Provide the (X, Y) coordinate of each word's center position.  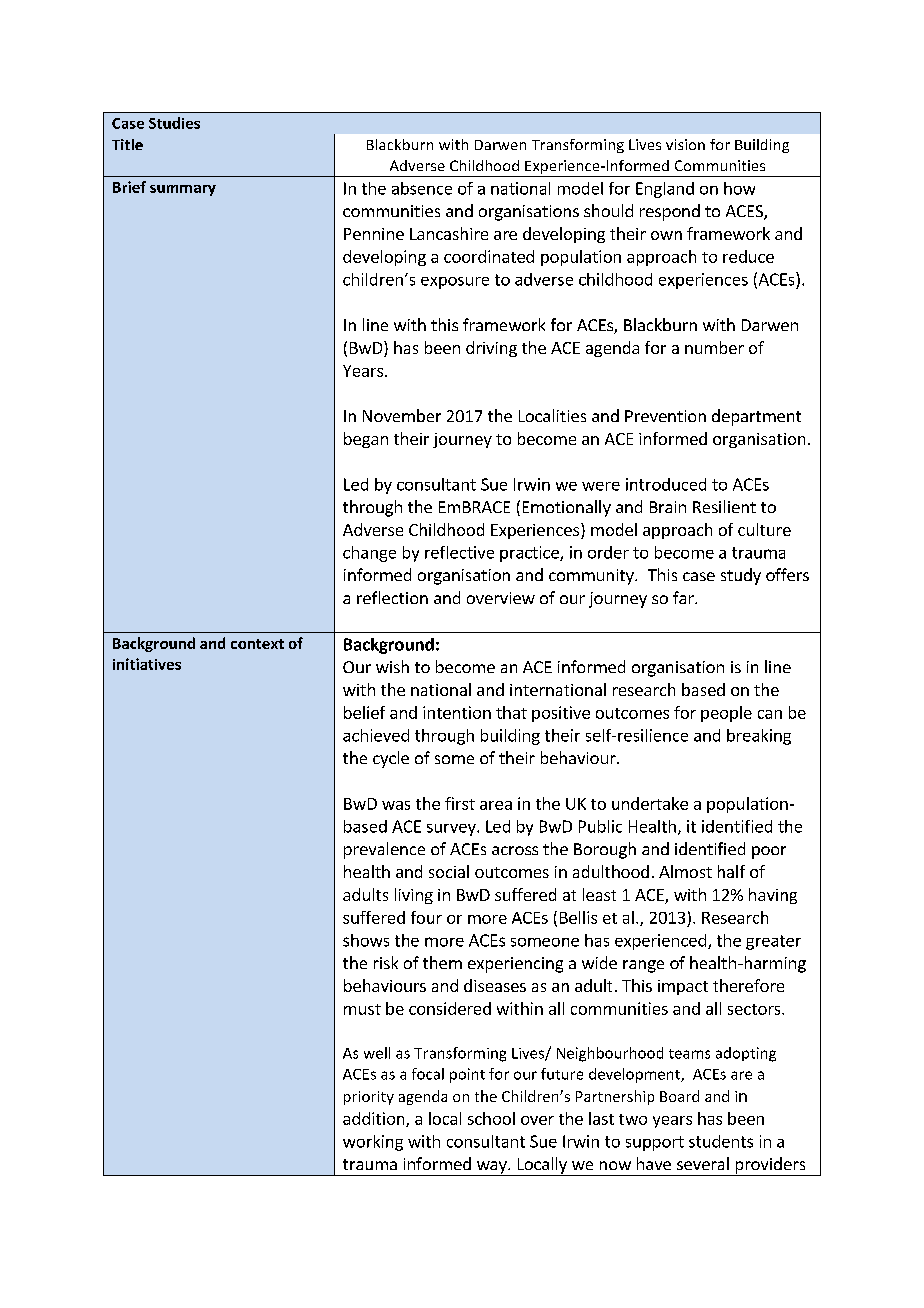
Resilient (724, 506)
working (373, 1143)
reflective (459, 552)
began (366, 440)
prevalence (384, 850)
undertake (650, 803)
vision (685, 144)
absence (422, 188)
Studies (174, 123)
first (460, 803)
